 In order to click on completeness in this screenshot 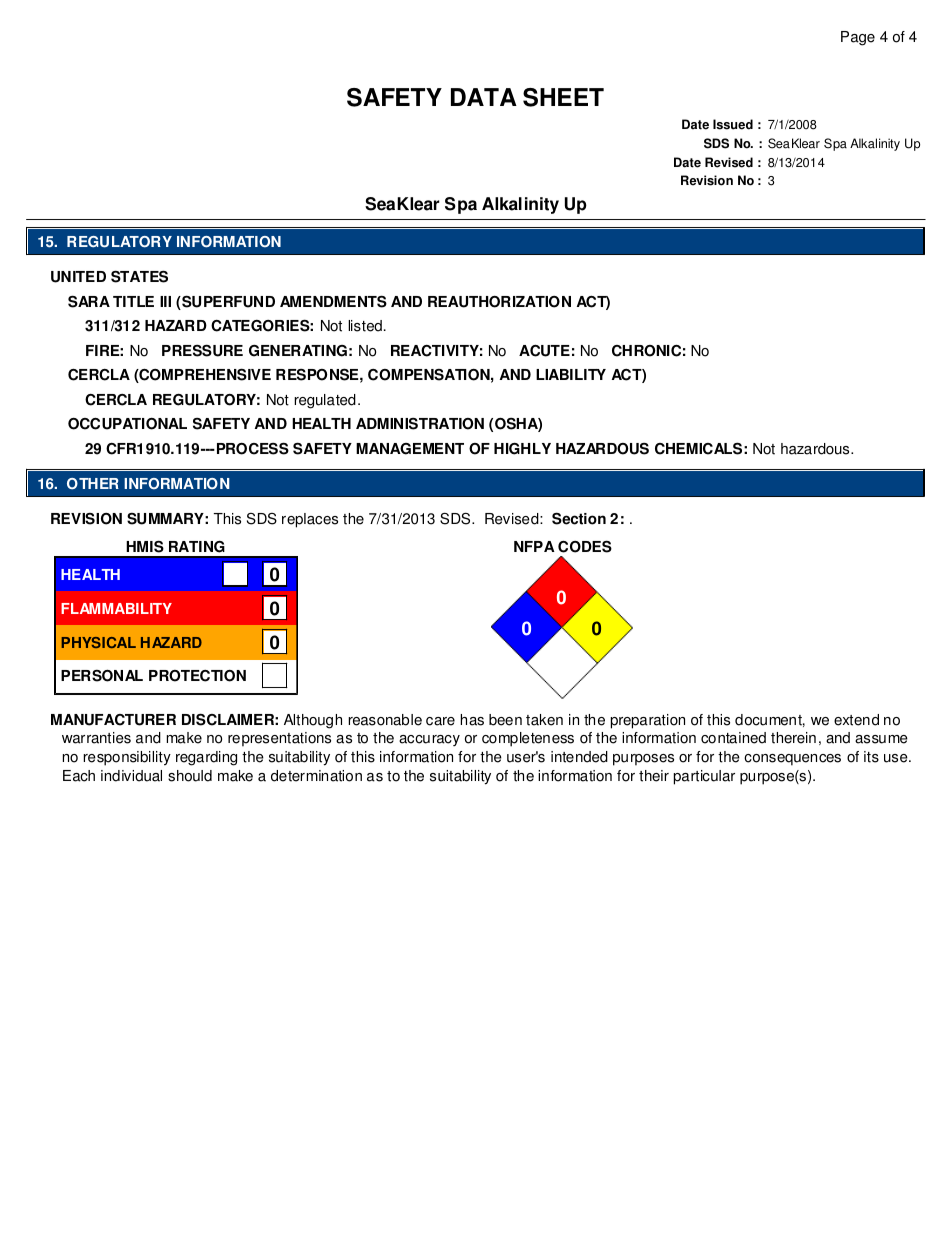, I will do `click(528, 739)`.
